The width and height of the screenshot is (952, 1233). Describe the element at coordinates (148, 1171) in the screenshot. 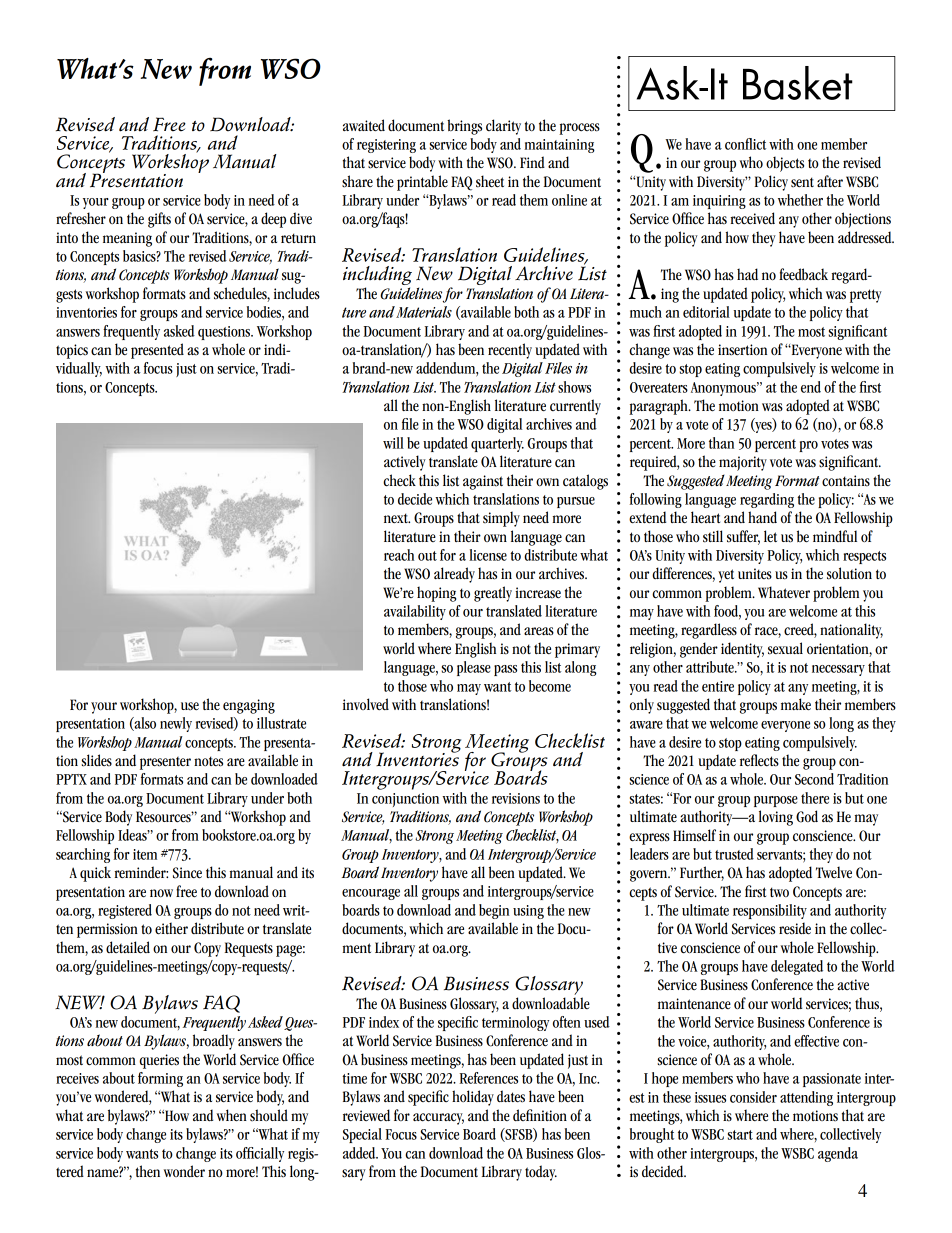

I see `then` at that location.
